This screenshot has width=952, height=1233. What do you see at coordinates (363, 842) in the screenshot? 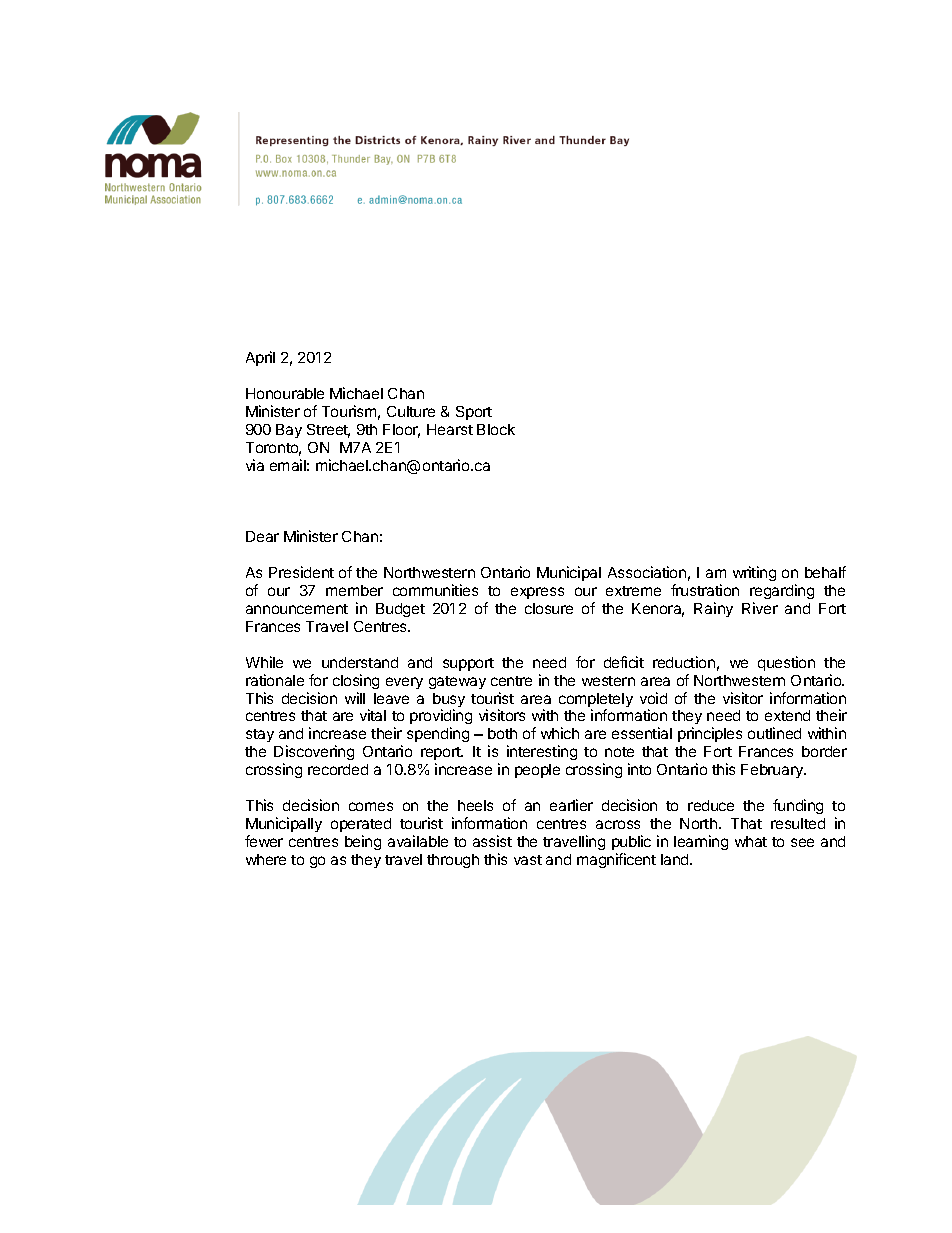
I see `being` at bounding box center [363, 842].
